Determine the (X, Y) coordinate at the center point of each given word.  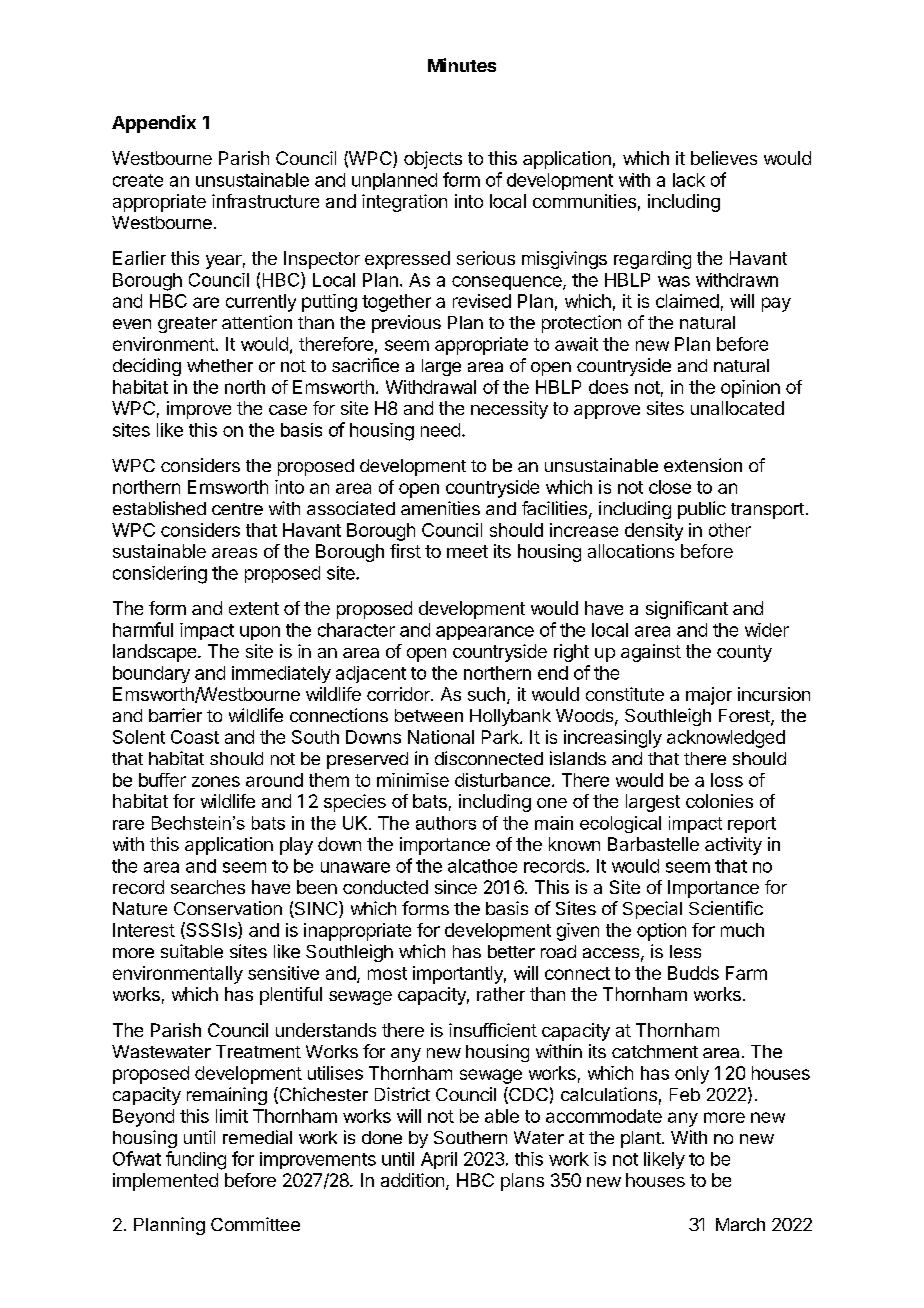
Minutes (462, 65)
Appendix (154, 124)
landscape (154, 653)
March (740, 1224)
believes (724, 158)
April (439, 1160)
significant (687, 610)
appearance (485, 633)
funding (196, 1160)
